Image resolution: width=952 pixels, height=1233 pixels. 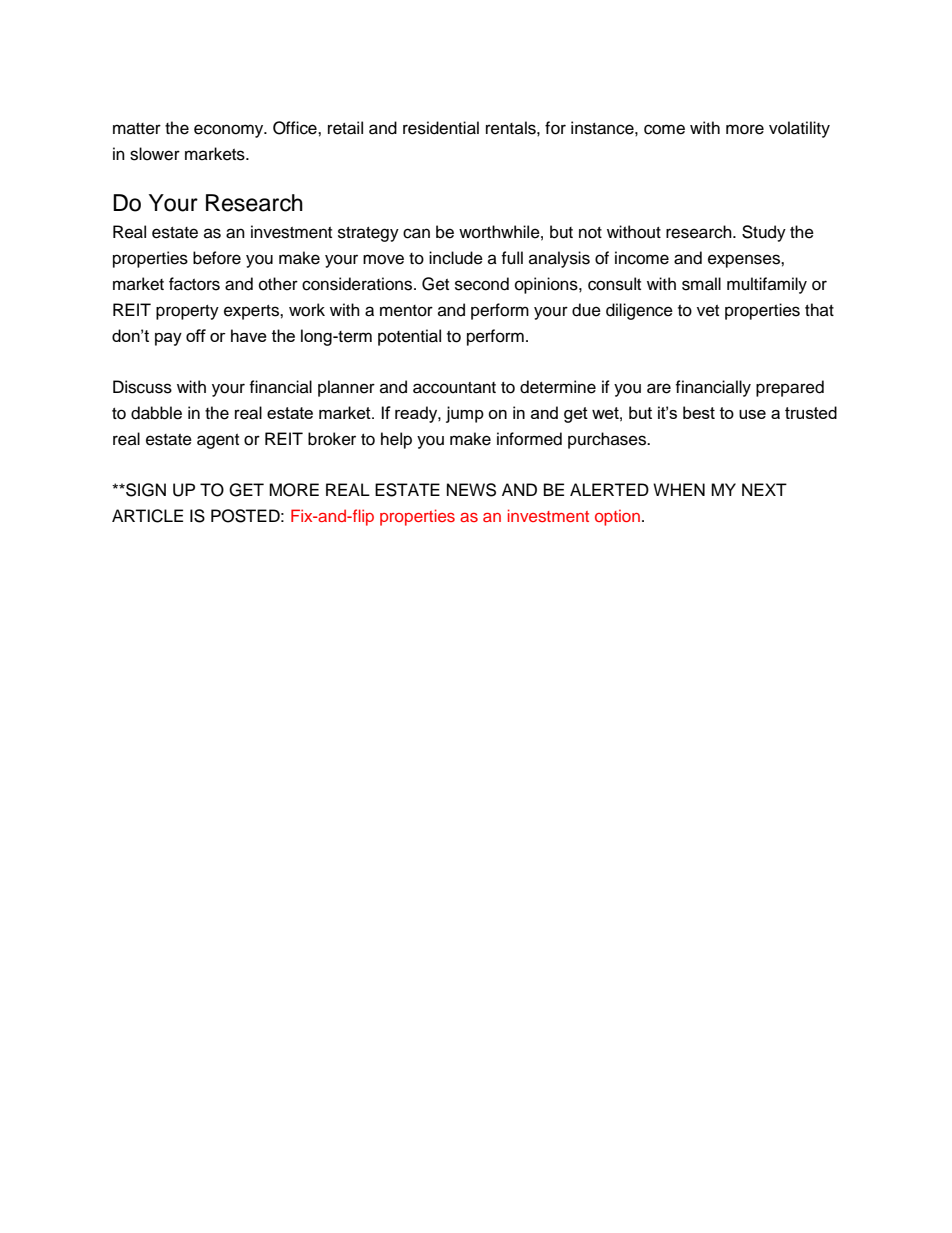 What do you see at coordinates (187, 312) in the page?
I see `property` at bounding box center [187, 312].
